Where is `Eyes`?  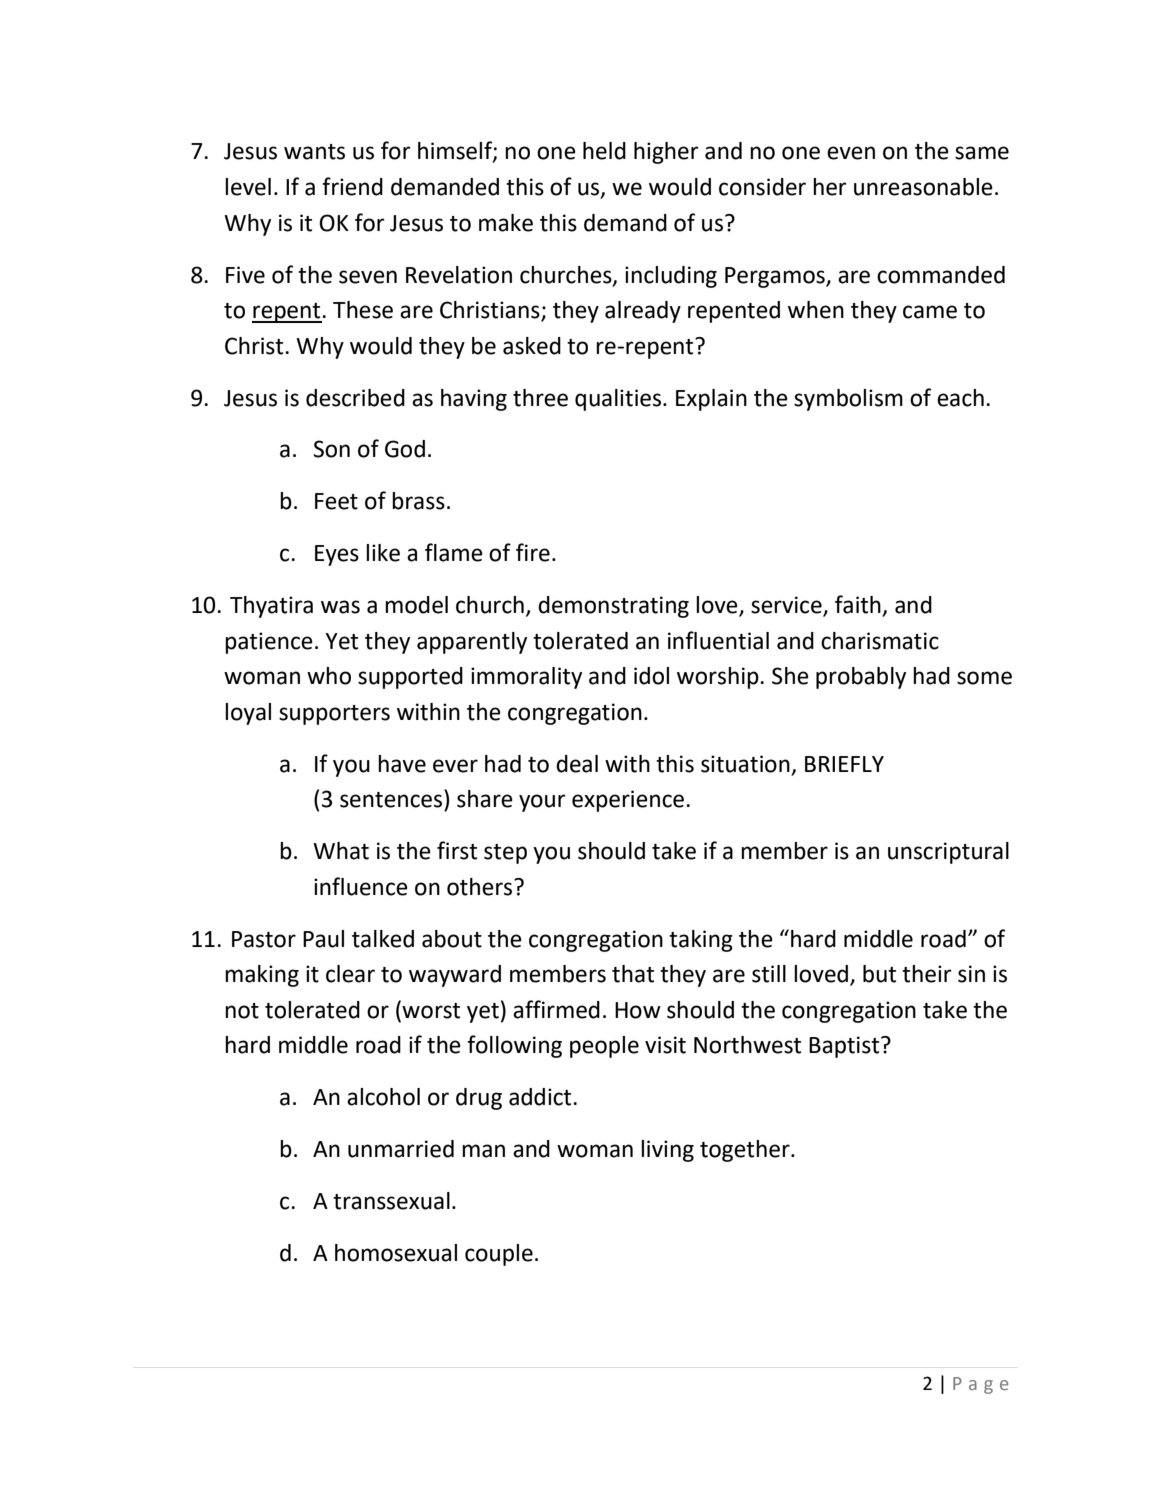
Eyes is located at coordinates (337, 555).
